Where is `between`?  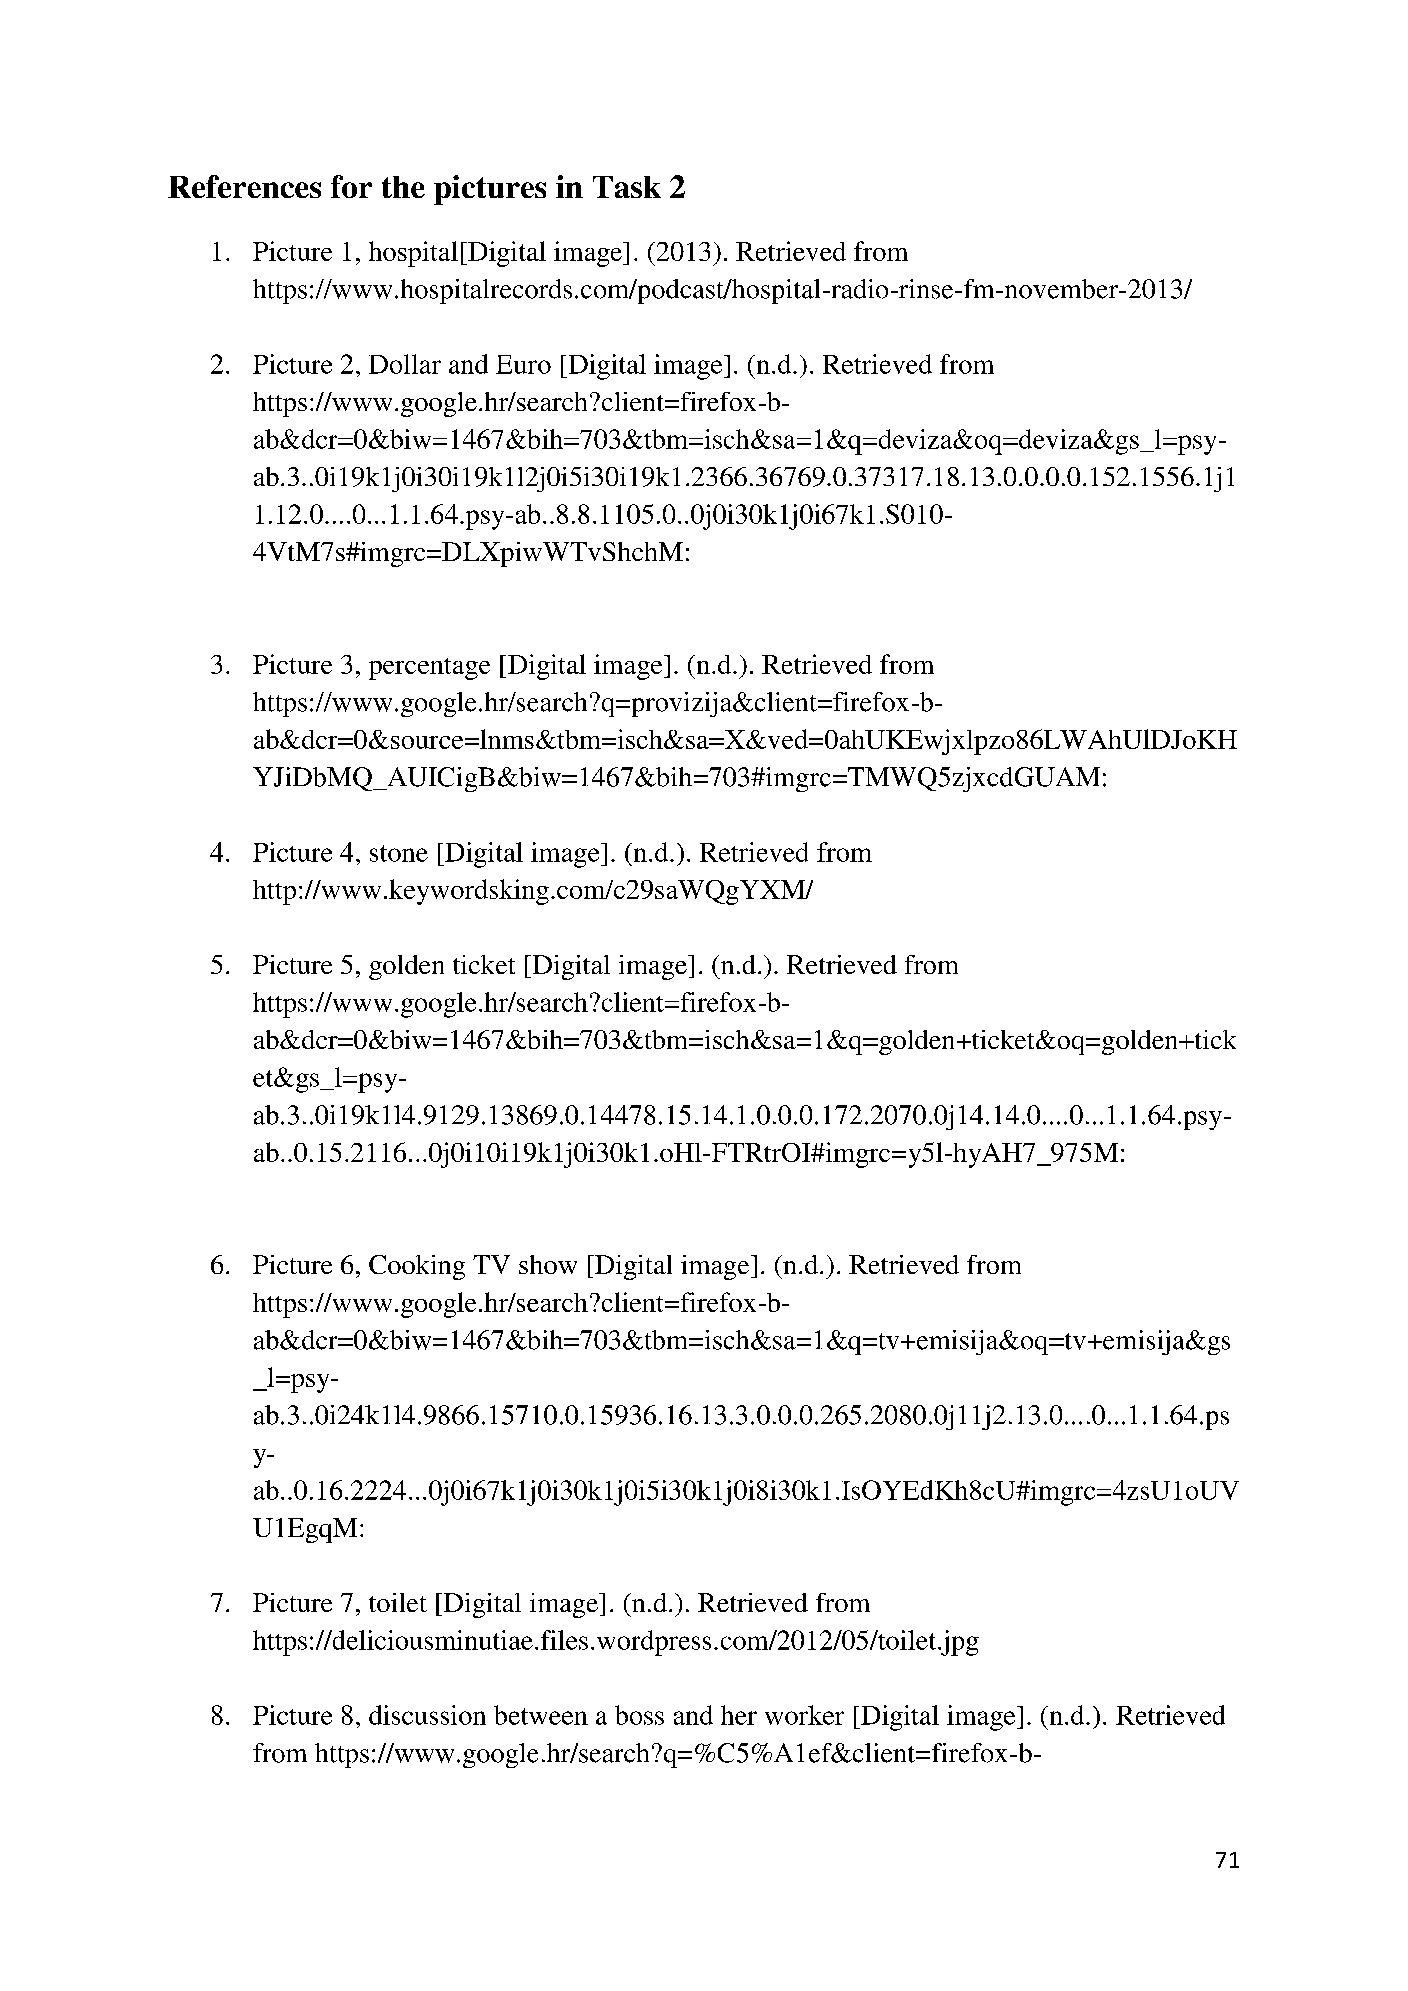 between is located at coordinates (541, 1715).
